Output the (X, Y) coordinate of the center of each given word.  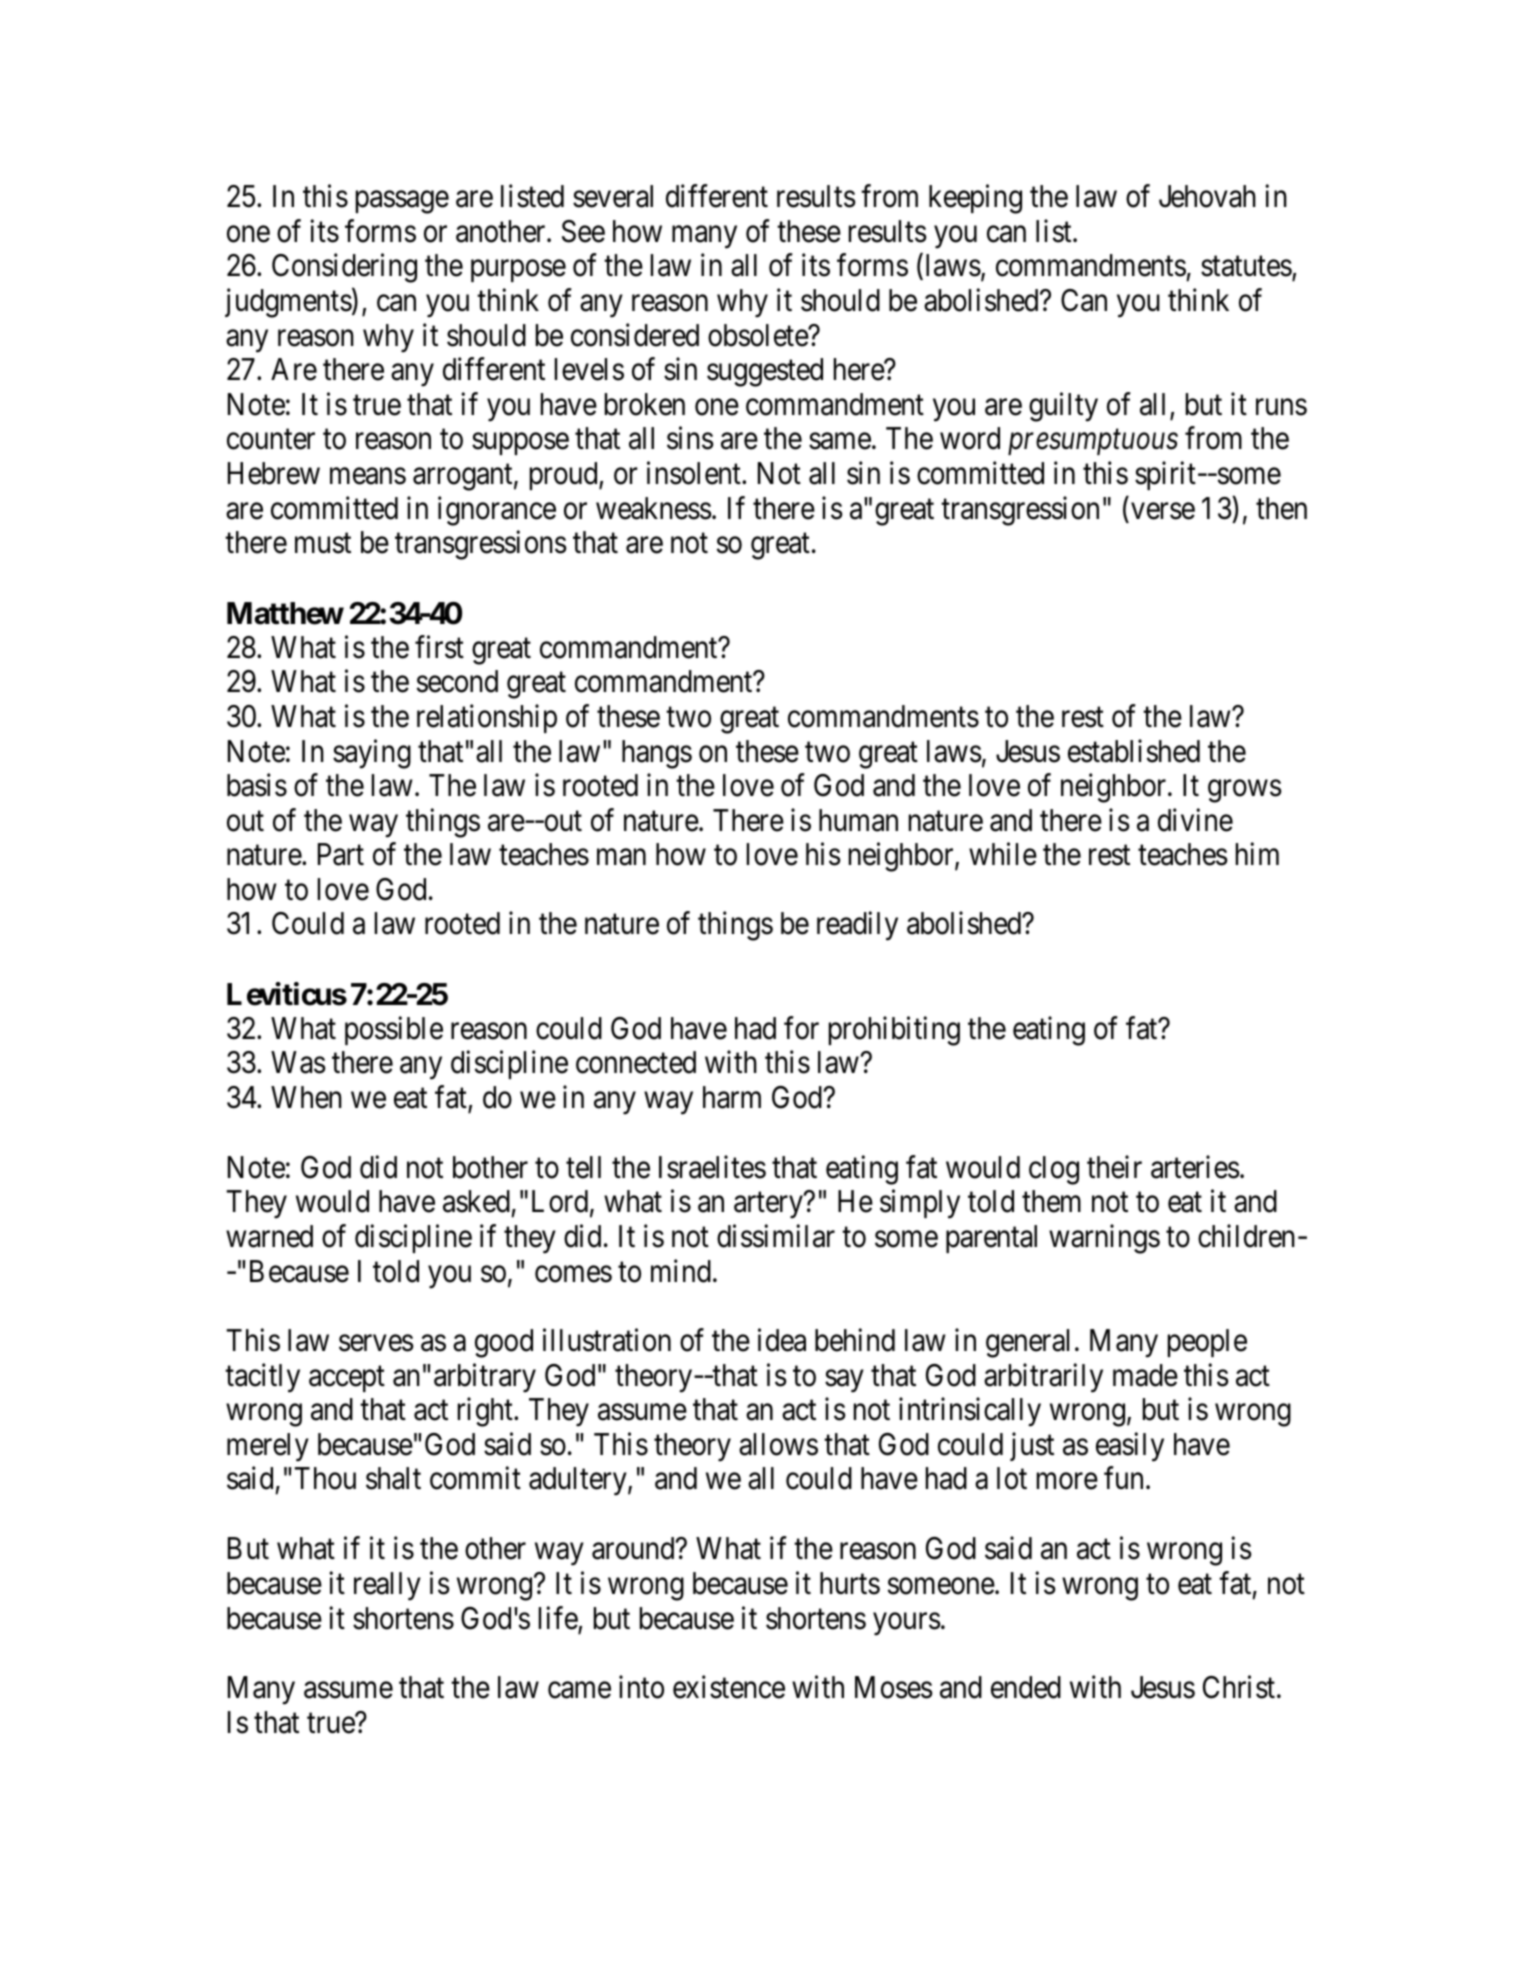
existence (729, 1687)
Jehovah (1207, 196)
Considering (344, 268)
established (1134, 751)
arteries (1195, 1167)
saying (372, 754)
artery (769, 1206)
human (858, 820)
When (306, 1097)
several (613, 196)
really (387, 1586)
